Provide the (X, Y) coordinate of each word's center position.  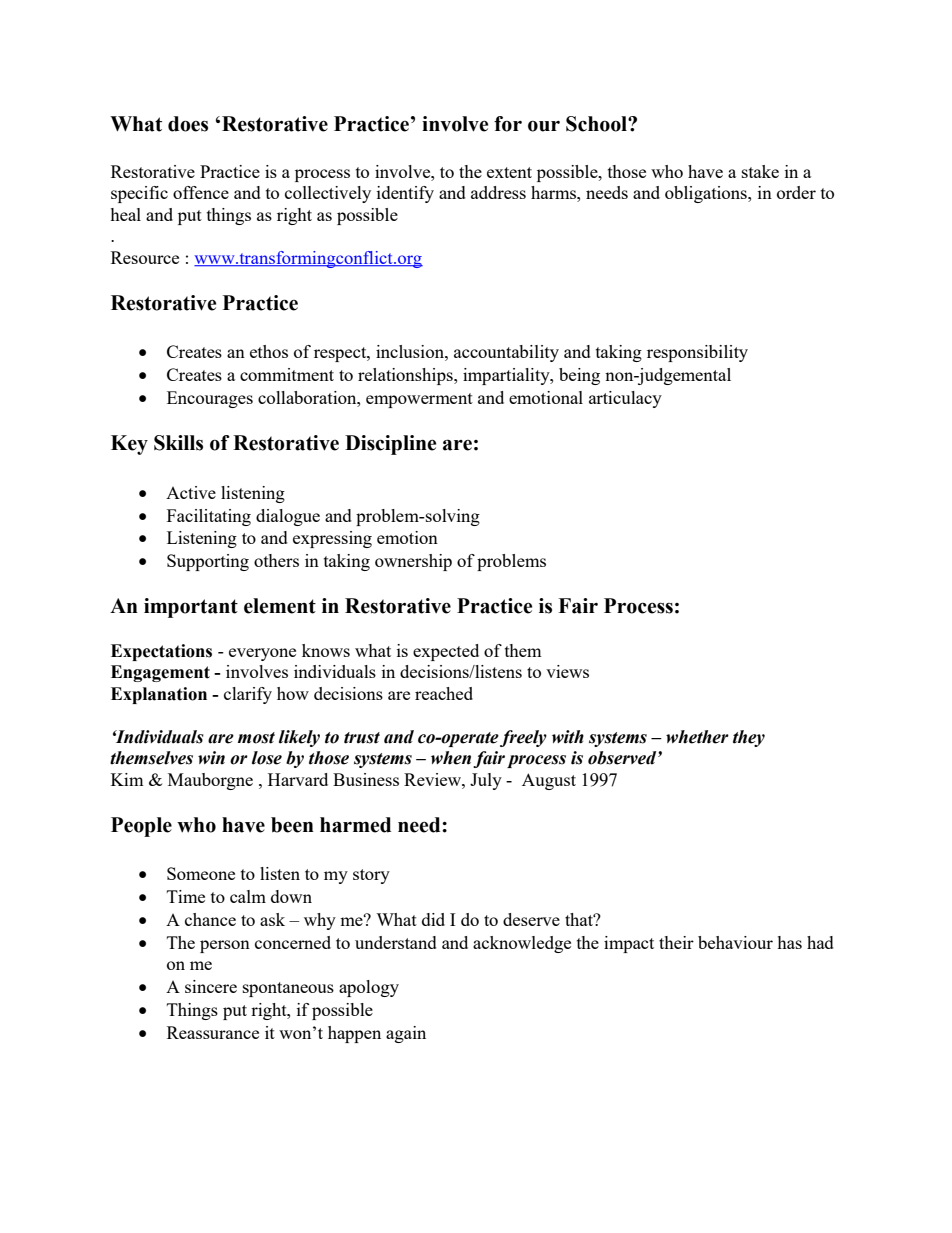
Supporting (208, 562)
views (567, 671)
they (749, 738)
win (211, 758)
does (188, 124)
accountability (506, 353)
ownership (413, 562)
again (406, 1034)
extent (509, 172)
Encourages (210, 399)
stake (760, 171)
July (486, 781)
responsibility (697, 353)
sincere (211, 986)
